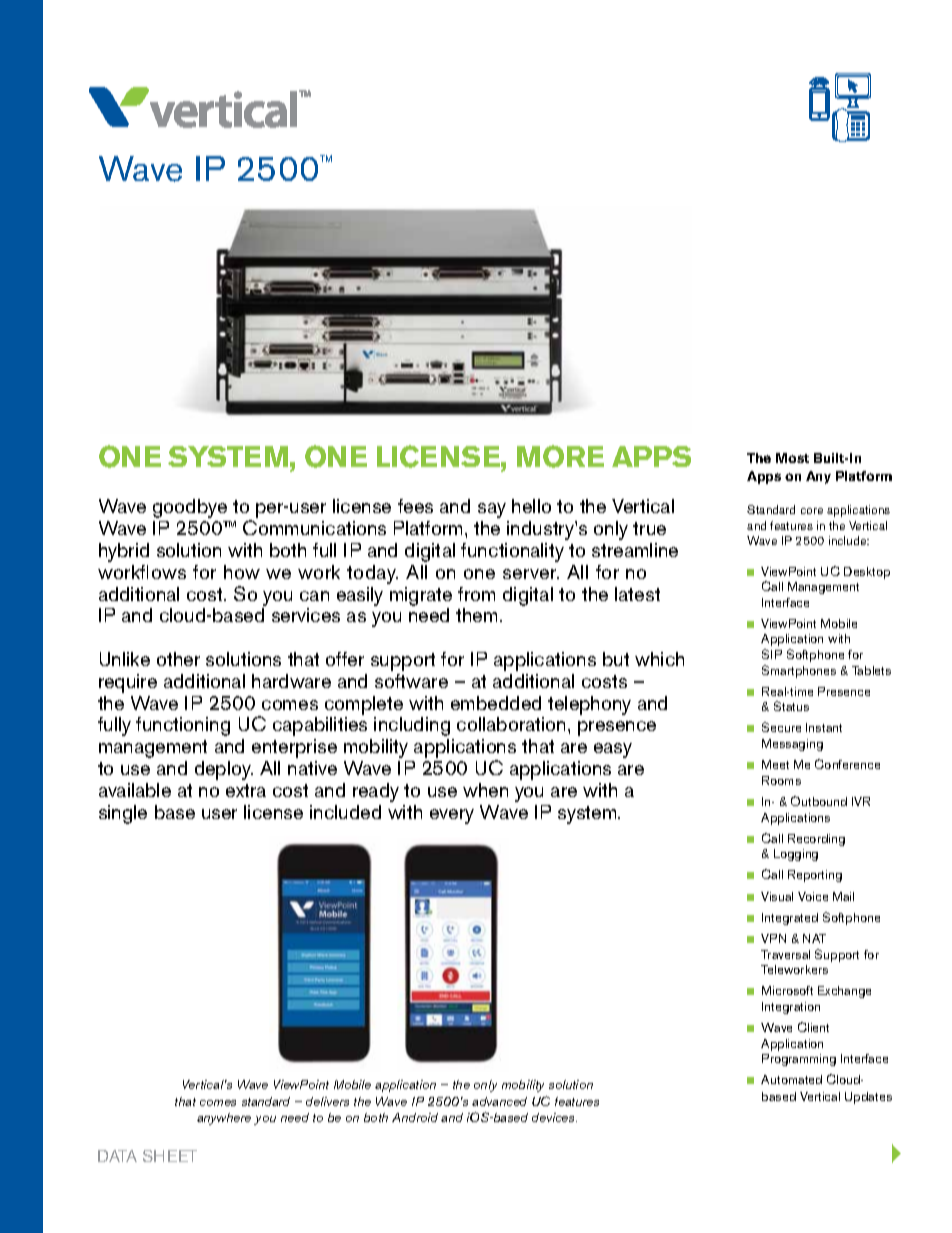 Image resolution: width=952 pixels, height=1233 pixels. Describe the element at coordinates (792, 458) in the page. I see `Most` at that location.
